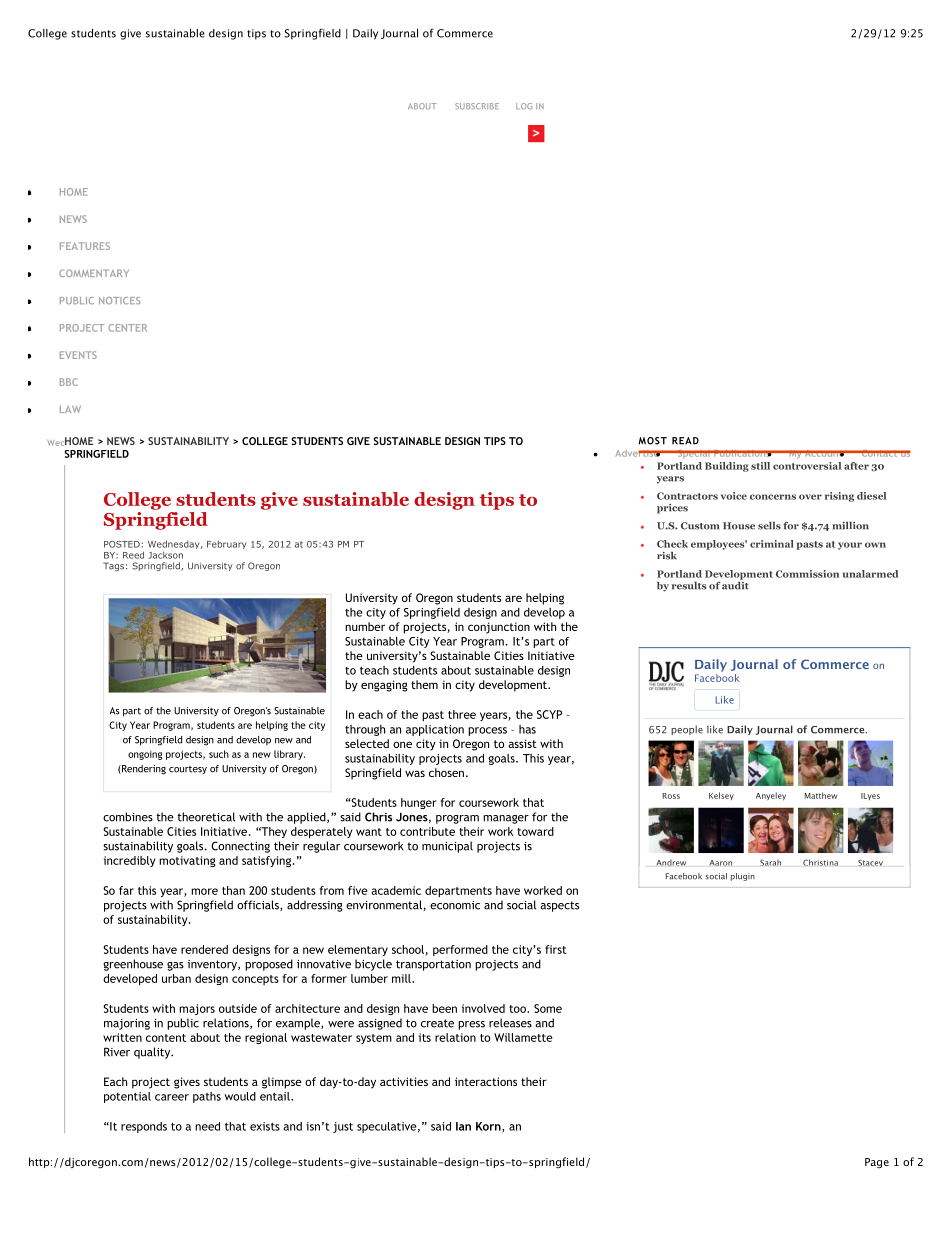 The height and width of the page is (1233, 952). What do you see at coordinates (477, 106) in the page?
I see `SUBSCRIBE` at bounding box center [477, 106].
